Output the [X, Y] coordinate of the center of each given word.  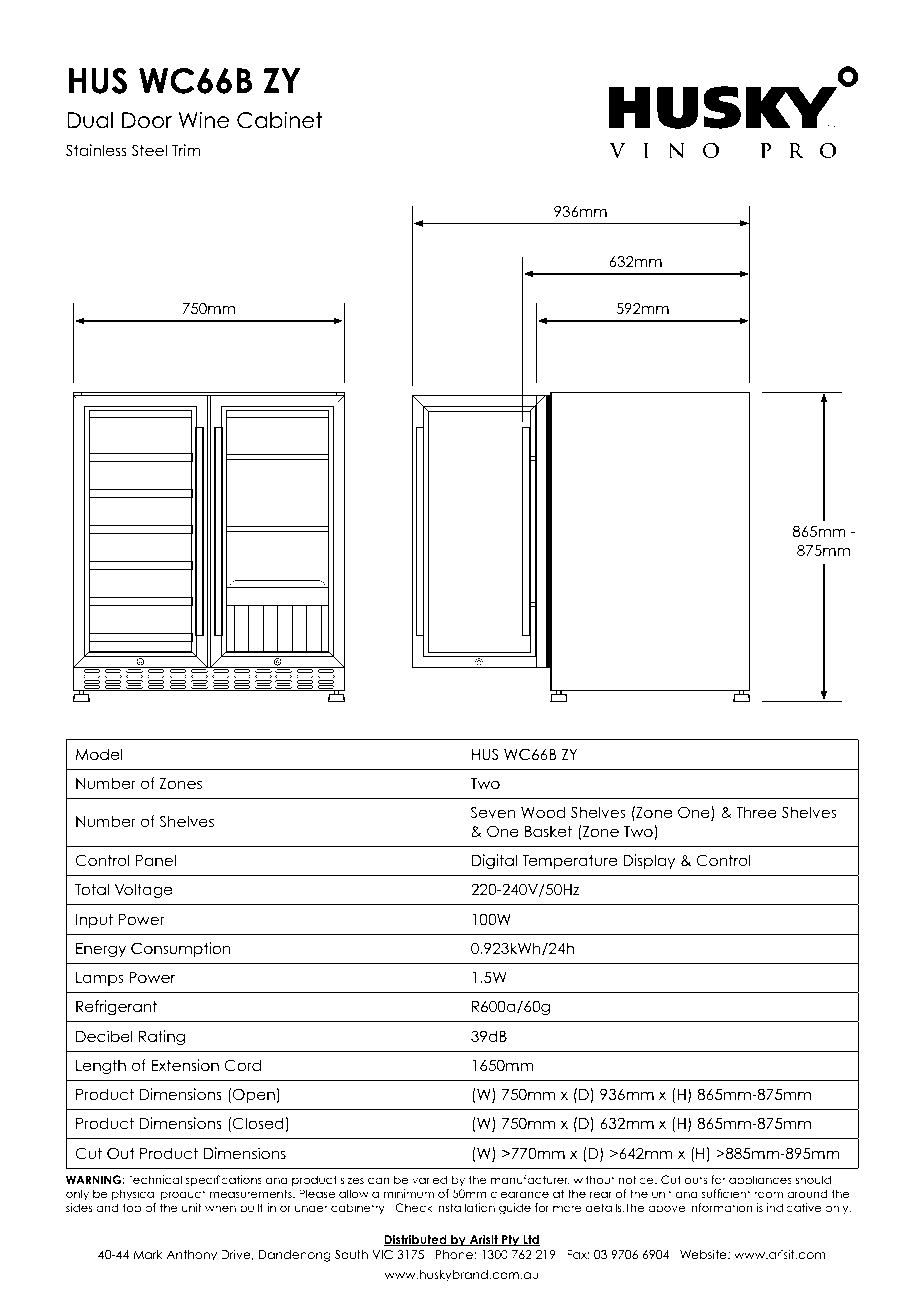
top [132, 1208]
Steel [149, 150]
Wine [204, 120]
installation [465, 1207]
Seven [493, 812]
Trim [186, 150]
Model [99, 754]
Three [756, 812]
